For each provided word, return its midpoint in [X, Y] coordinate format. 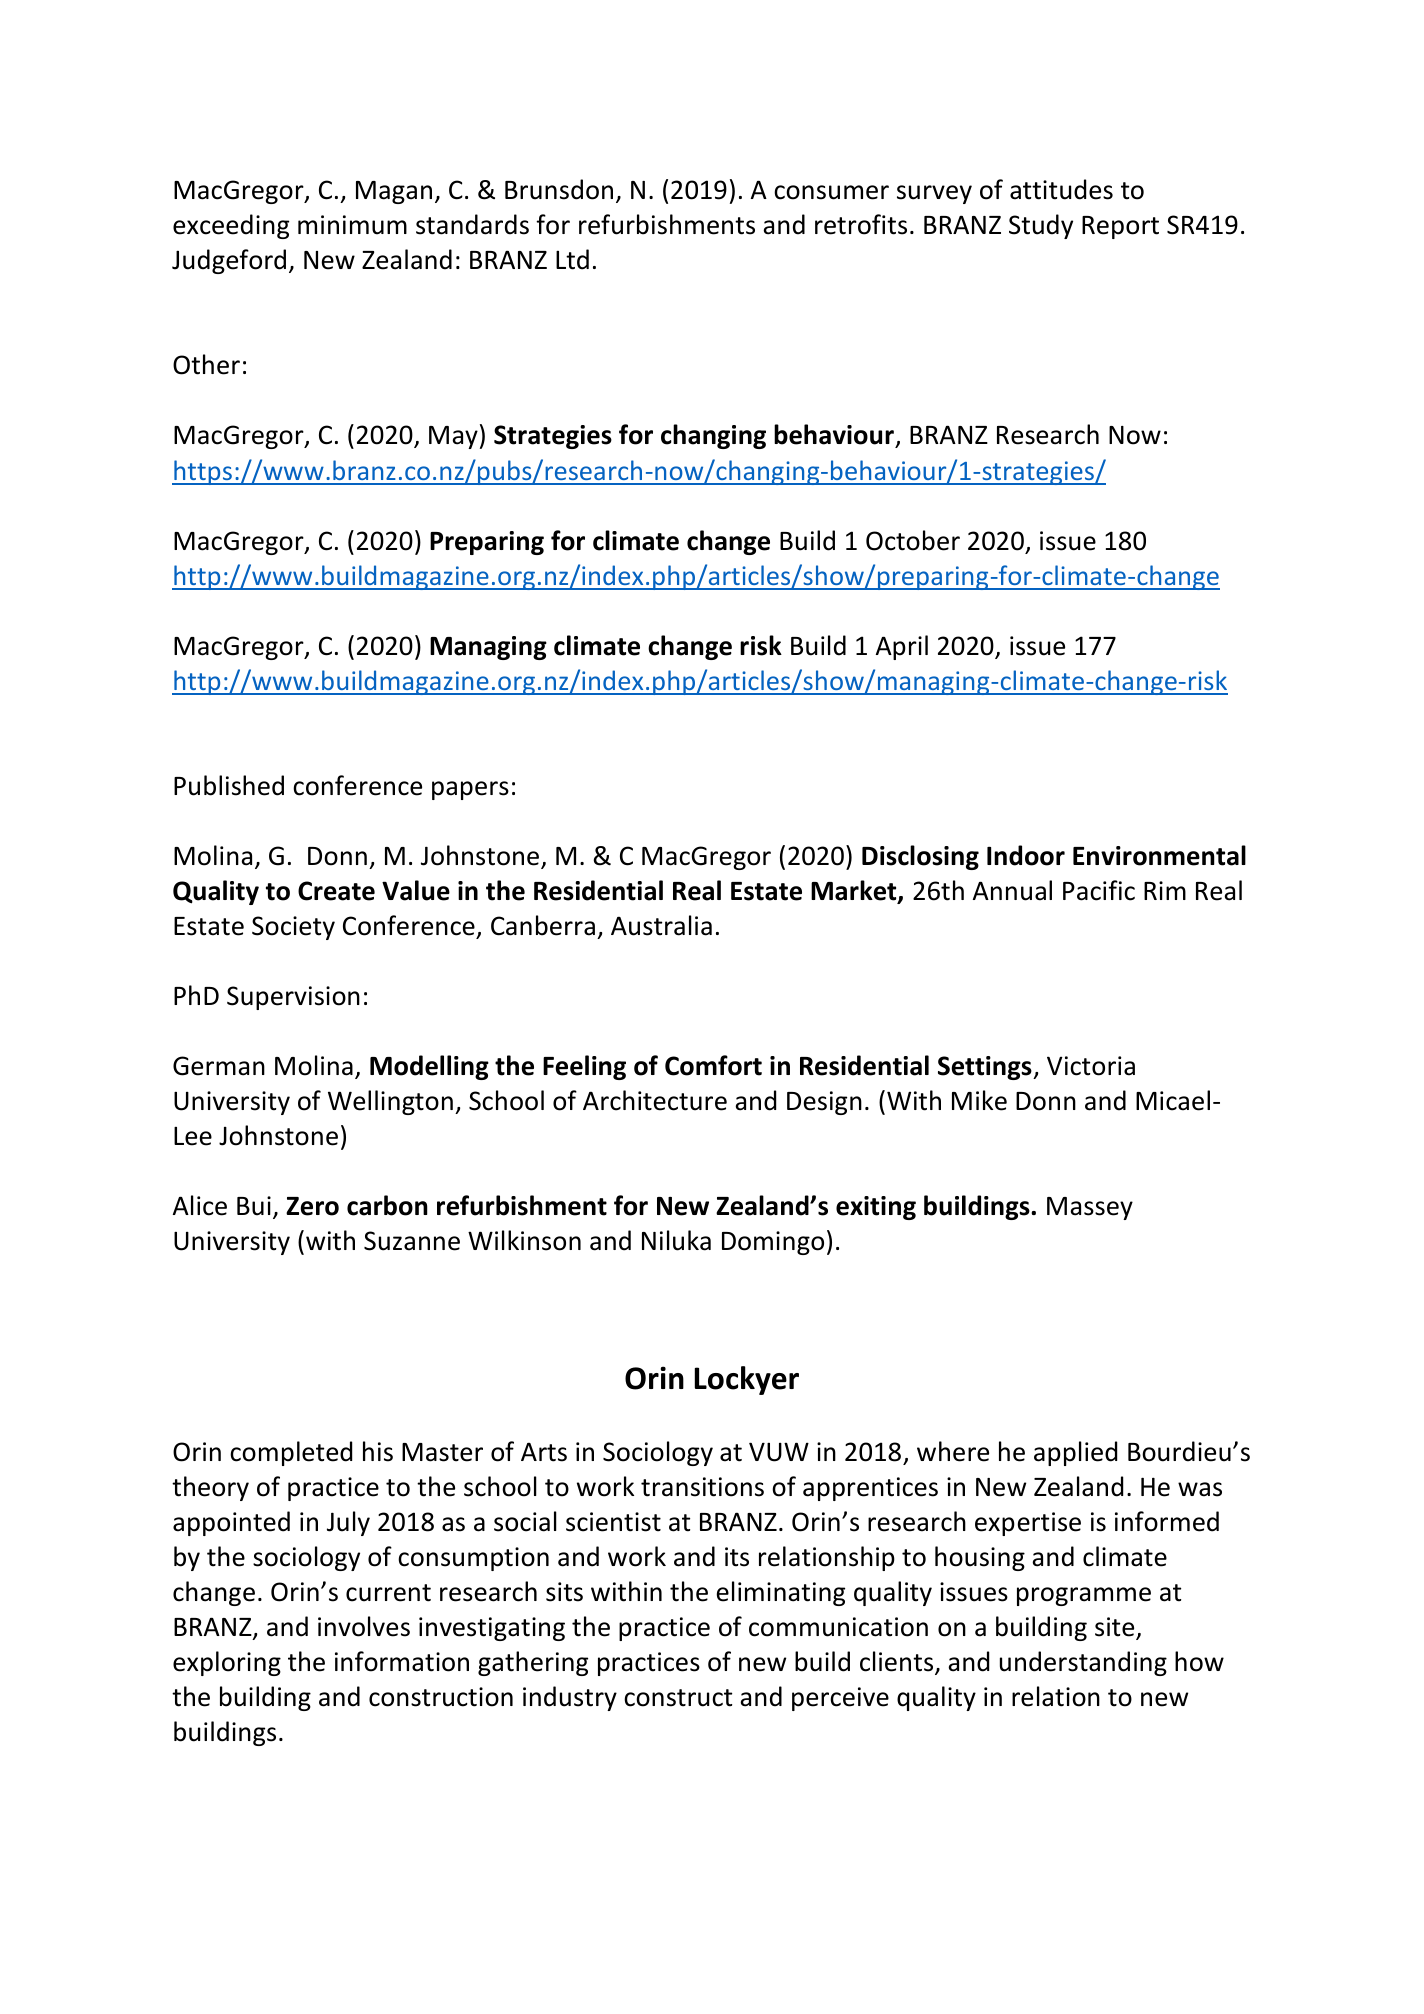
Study [1041, 226]
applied [1075, 1453]
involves [364, 1626]
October [913, 540]
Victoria [1091, 1066]
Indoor [1026, 855]
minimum [352, 225]
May [453, 437]
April [902, 647]
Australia [661, 925]
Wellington [390, 1102]
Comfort [713, 1065]
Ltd [572, 259]
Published [229, 785]
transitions [702, 1487]
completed [291, 1453]
